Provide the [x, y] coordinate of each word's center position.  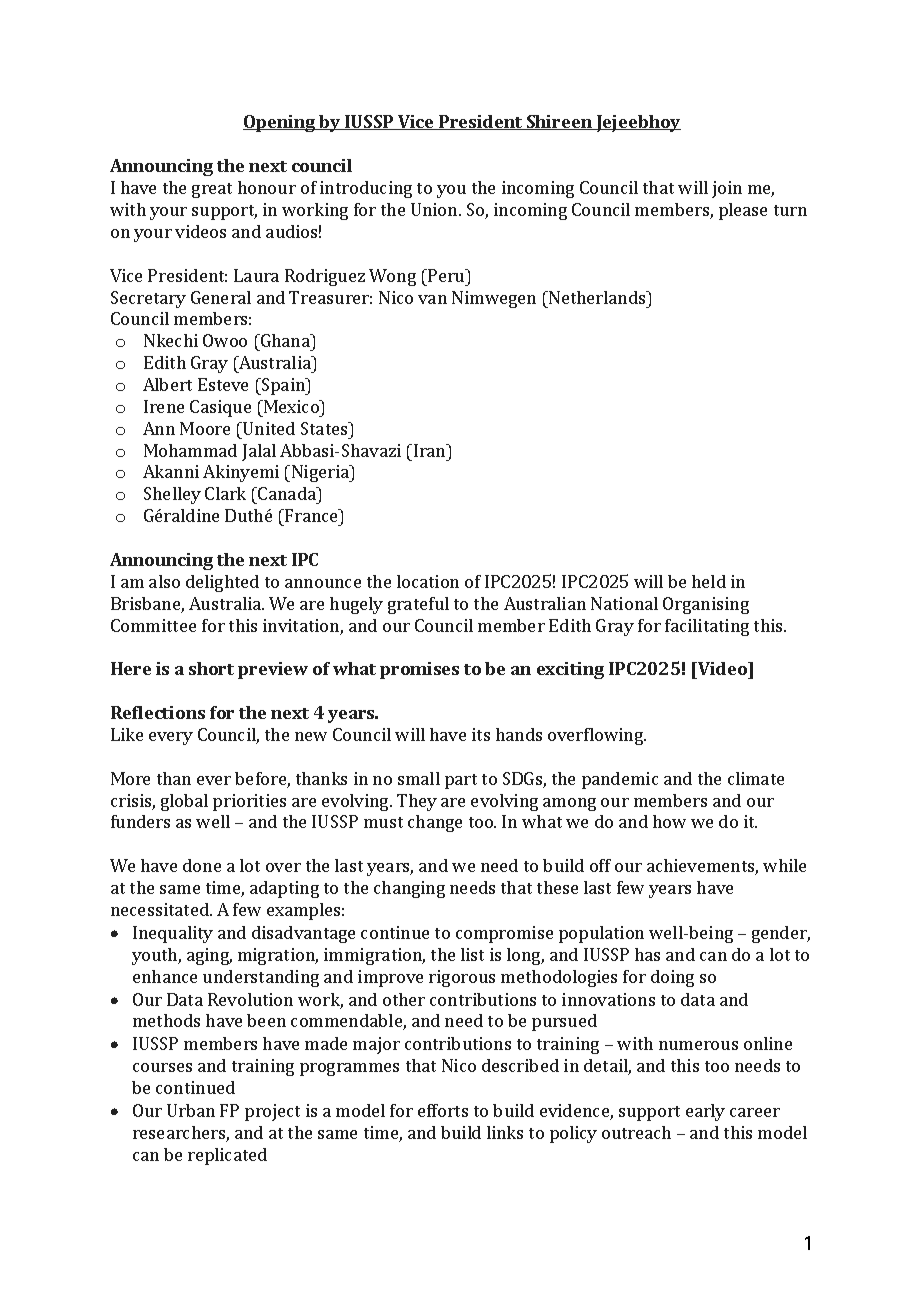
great [212, 190]
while [784, 865]
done [202, 865]
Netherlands [597, 297]
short [211, 668]
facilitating [707, 627]
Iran [431, 450]
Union [435, 209]
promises [419, 670]
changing [409, 889]
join [727, 189]
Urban [191, 1110]
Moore [205, 428]
